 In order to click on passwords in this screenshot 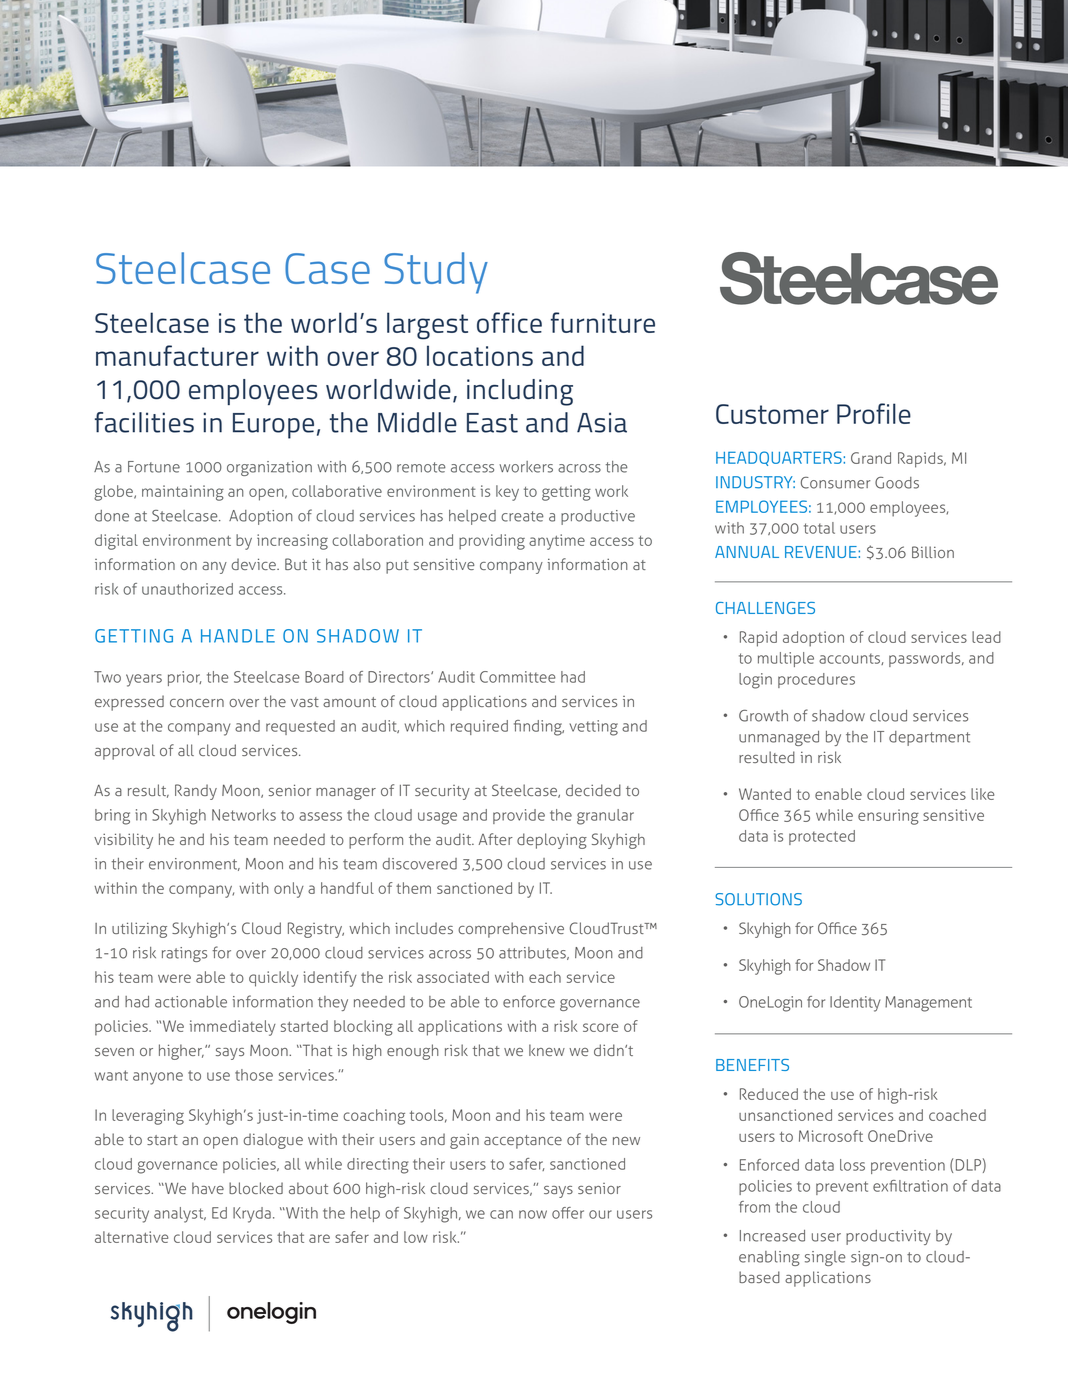, I will do `click(926, 659)`.
